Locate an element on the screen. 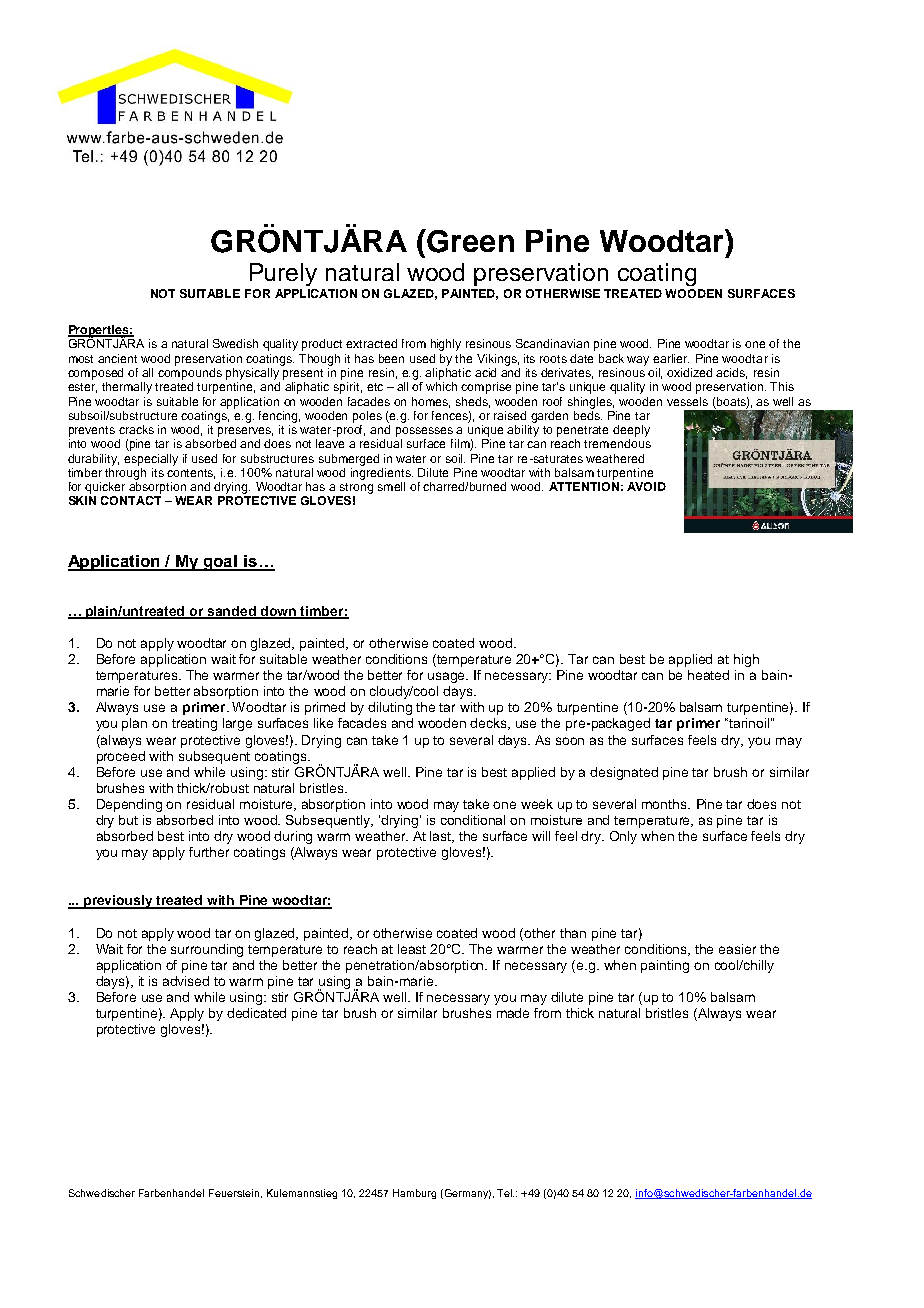 The width and height of the screenshot is (924, 1308). easier is located at coordinates (737, 949).
